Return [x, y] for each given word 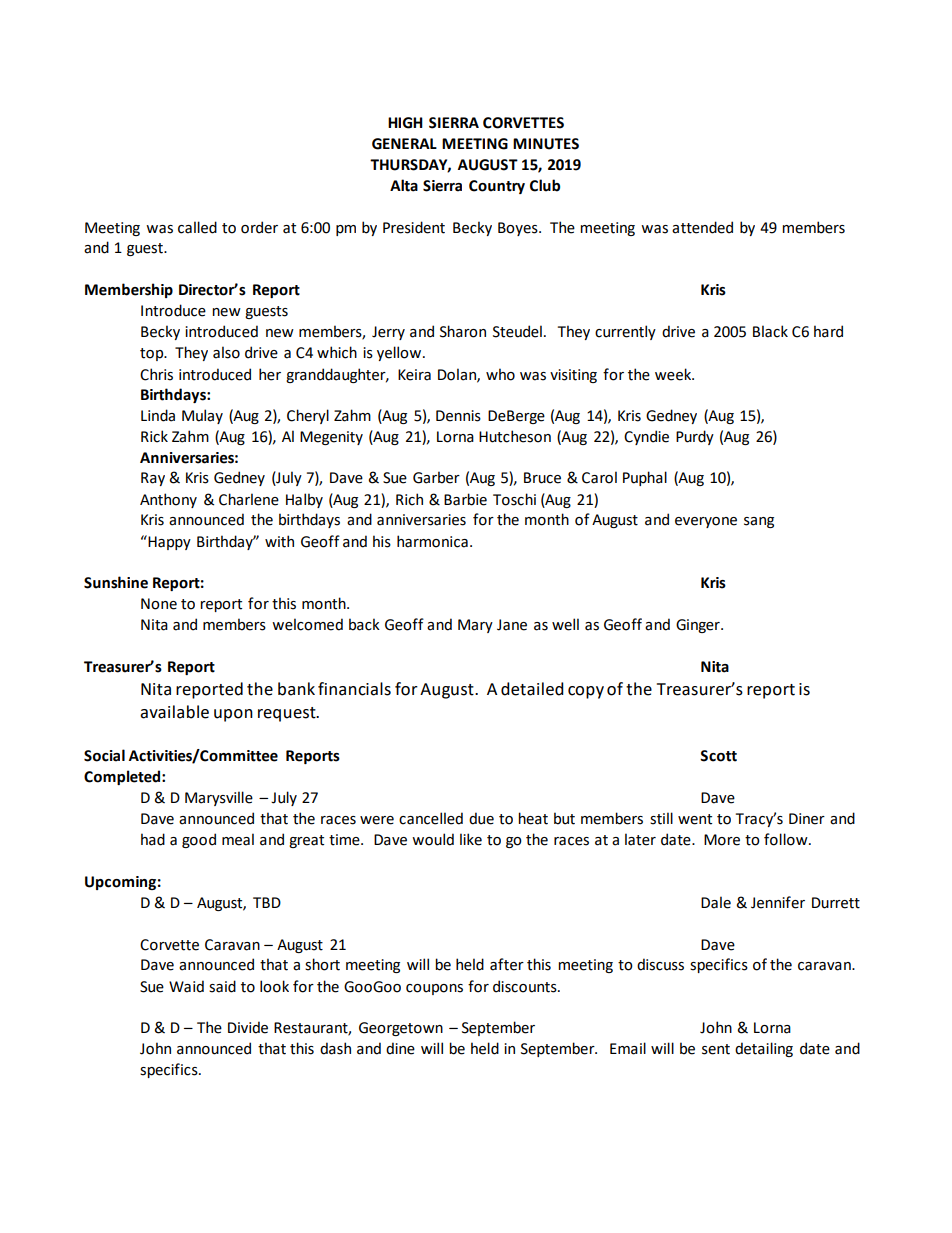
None [159, 604]
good [199, 840]
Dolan [458, 375]
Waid [186, 986]
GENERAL [404, 144]
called [197, 227]
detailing [764, 1049]
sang [759, 522]
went [695, 819]
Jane [512, 625]
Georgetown [401, 1029]
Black [770, 331]
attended [702, 227]
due [481, 818]
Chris [156, 374]
